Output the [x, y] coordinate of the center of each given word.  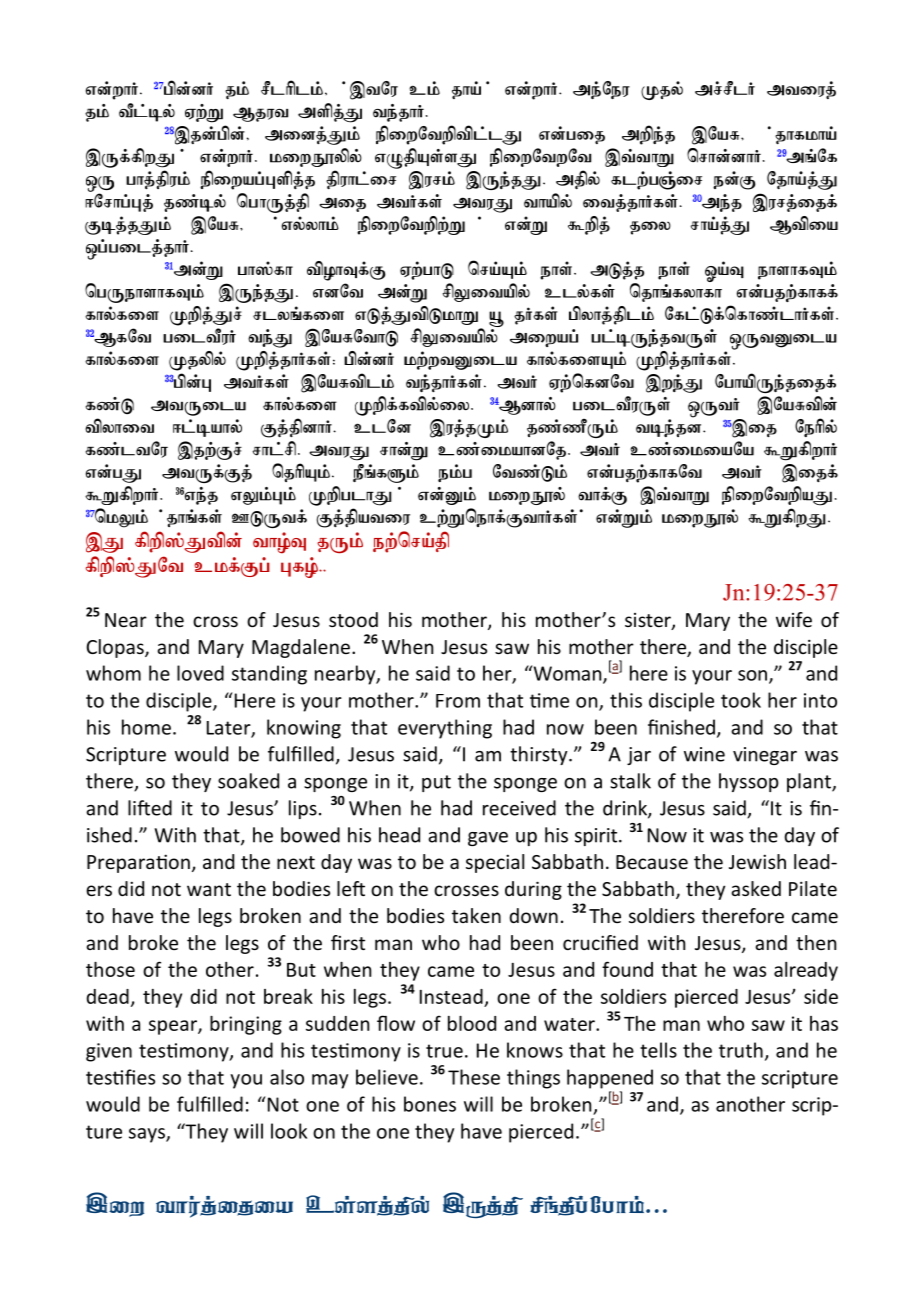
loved [200, 673]
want [209, 889]
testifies [120, 1077]
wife [794, 619]
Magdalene [301, 648]
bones [430, 1104]
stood [353, 619]
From [458, 701]
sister [649, 621]
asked [756, 888]
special [495, 863]
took [741, 700]
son [752, 675]
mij [342, 204]
